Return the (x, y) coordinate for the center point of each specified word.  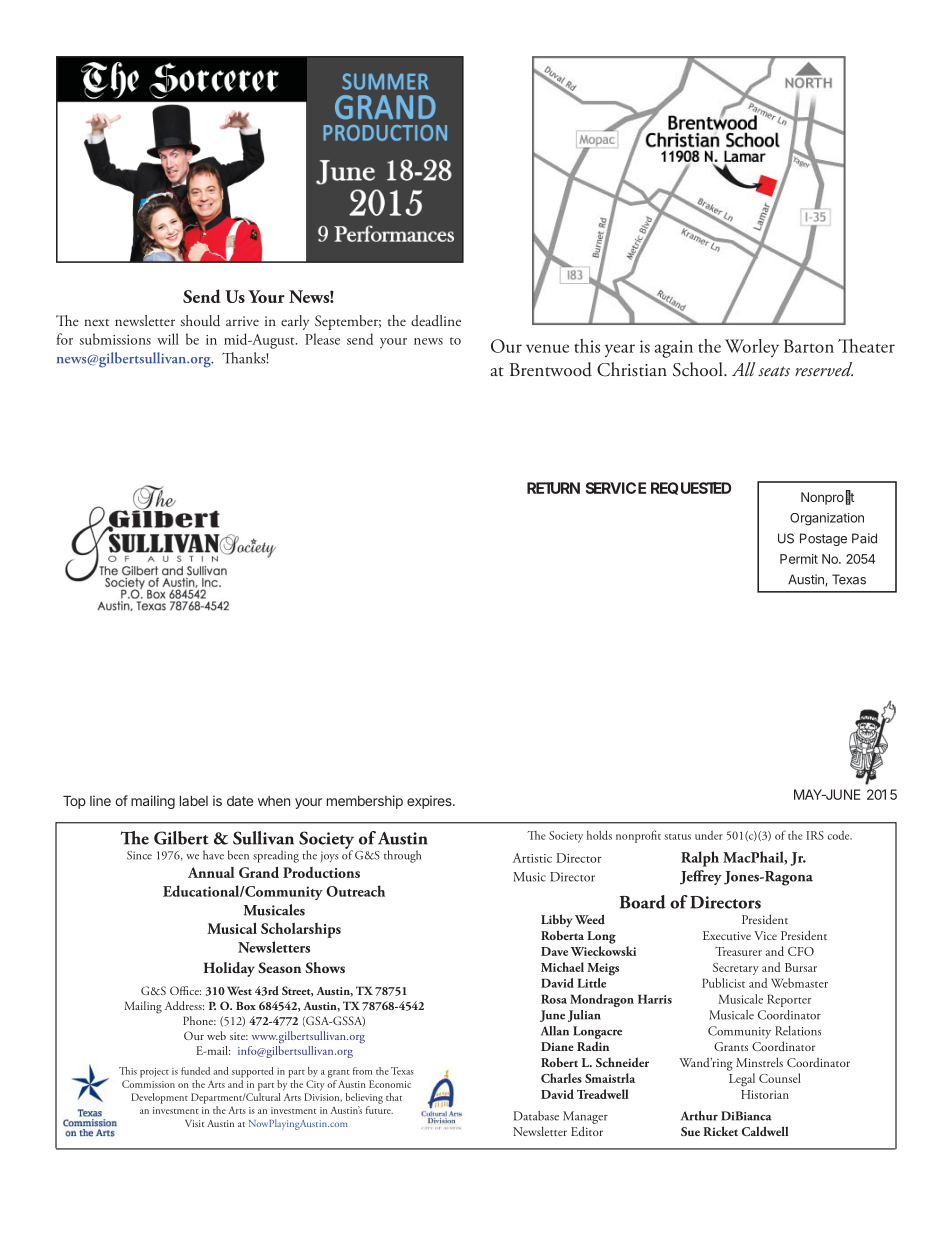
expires (430, 802)
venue (547, 348)
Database (536, 1116)
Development (159, 1098)
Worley (752, 348)
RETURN (553, 488)
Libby (557, 921)
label (194, 801)
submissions (115, 339)
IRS (815, 835)
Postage (823, 539)
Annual (211, 872)
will (168, 339)
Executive (727, 935)
